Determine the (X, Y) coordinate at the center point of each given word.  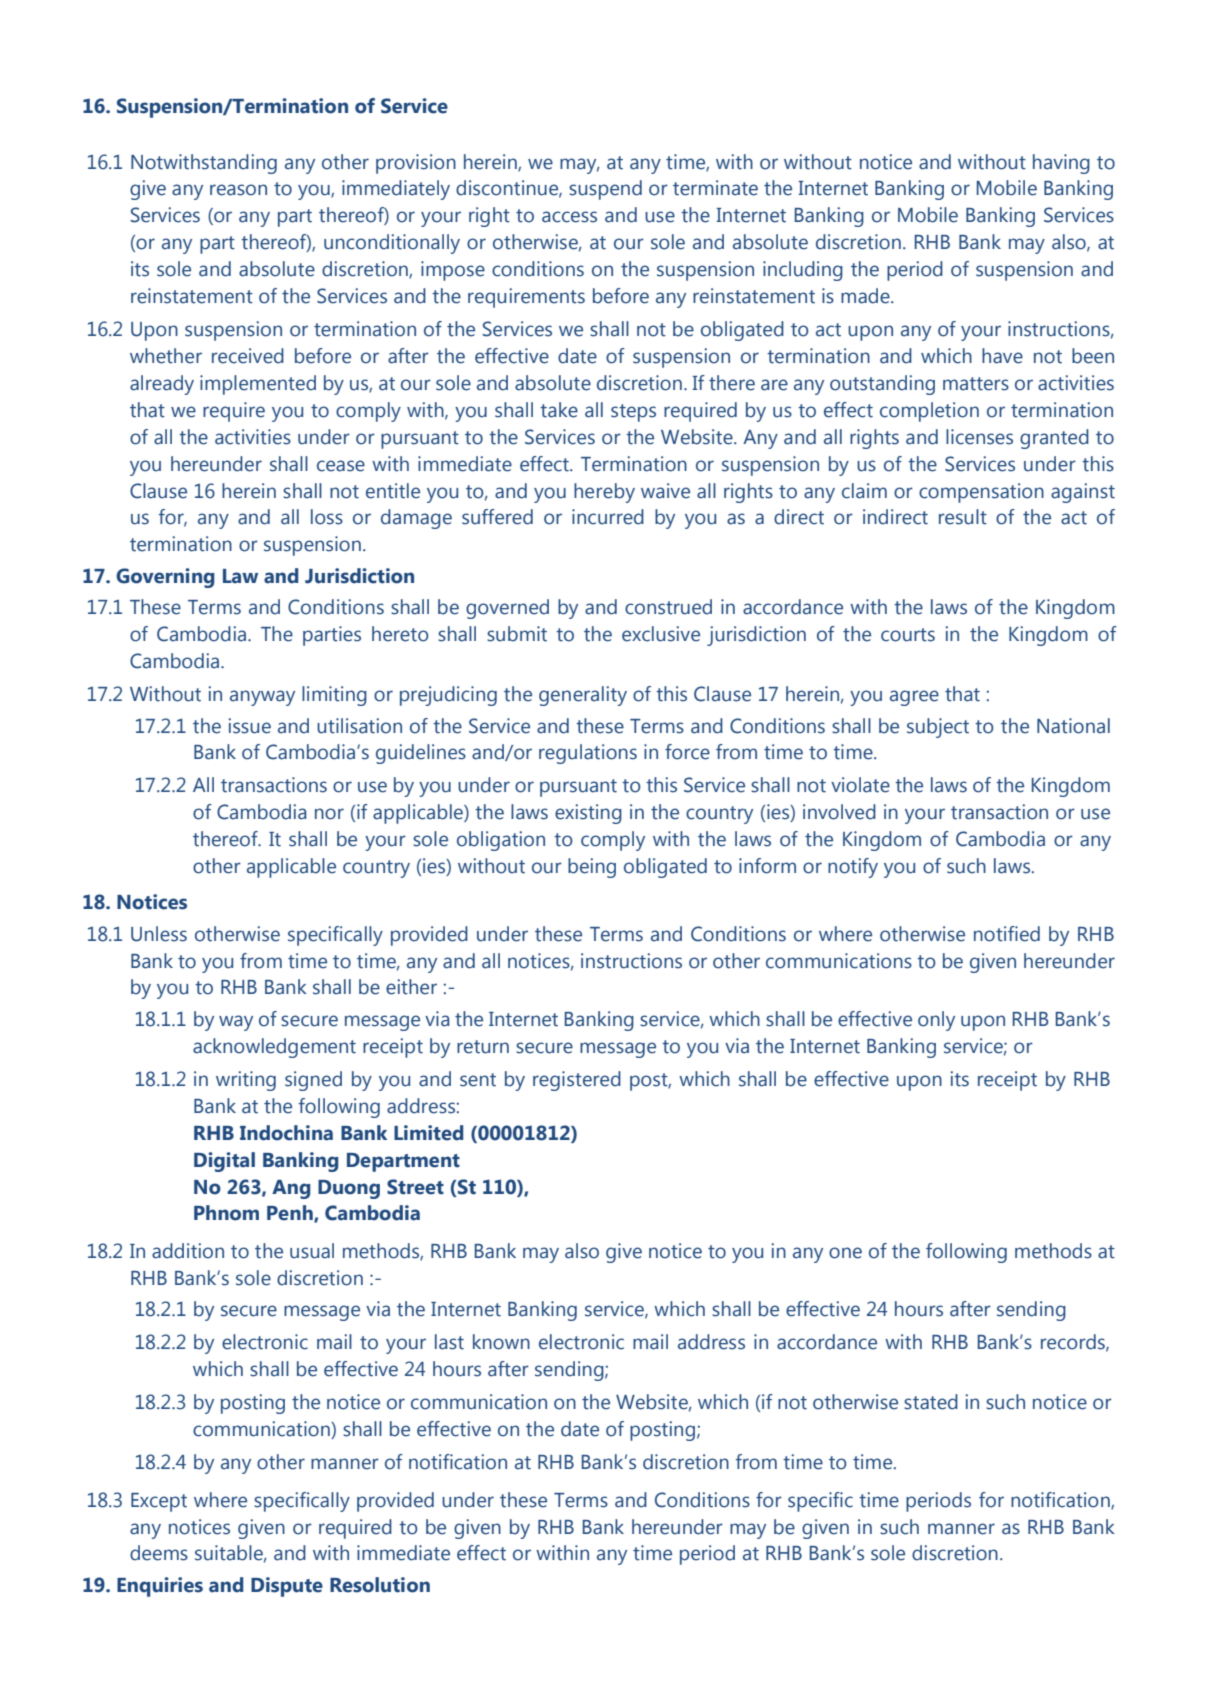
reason (238, 190)
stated (931, 1402)
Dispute (287, 1587)
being (592, 868)
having (1061, 164)
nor (329, 814)
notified (1007, 934)
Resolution (380, 1585)
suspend (605, 190)
